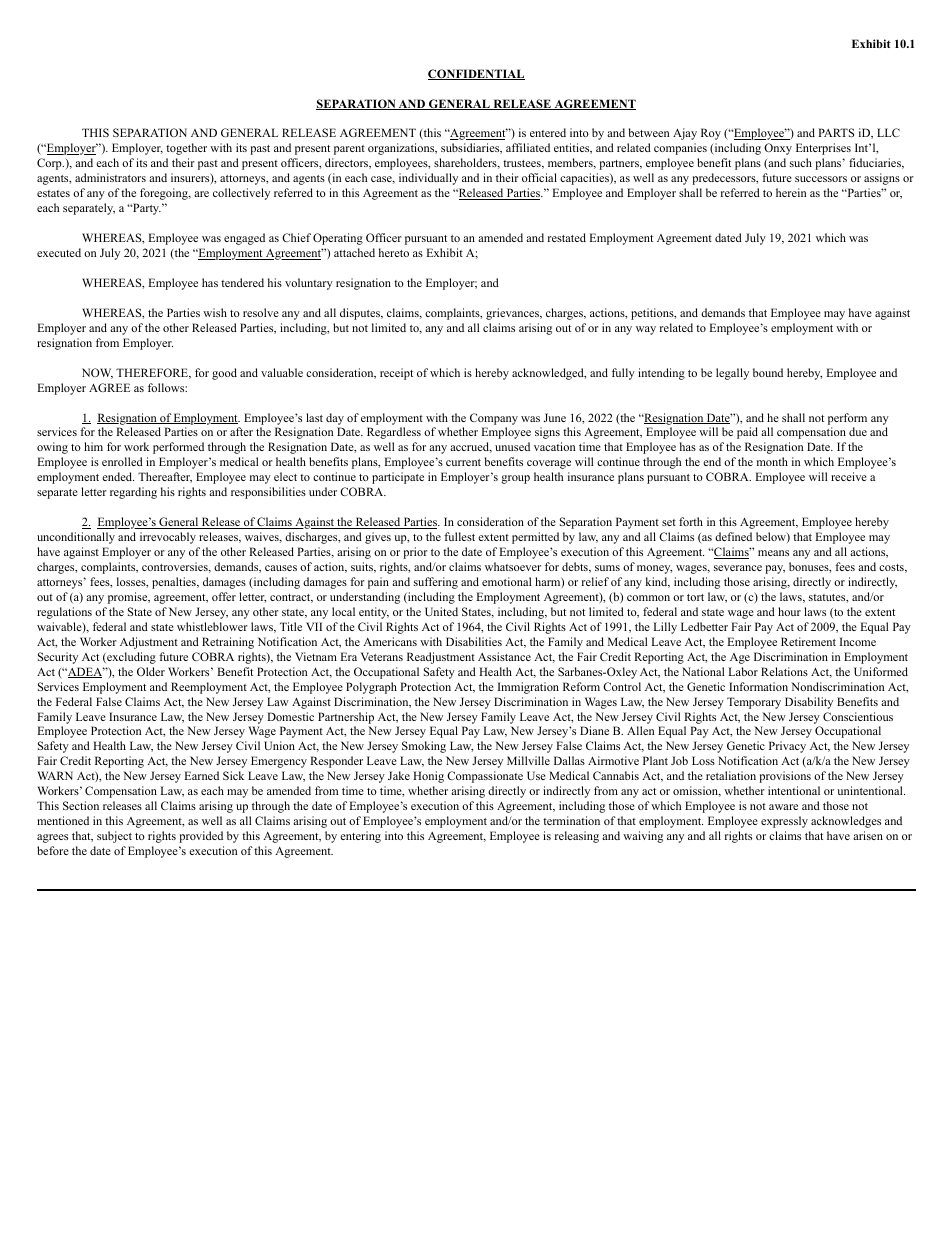 The width and height of the image is (952, 1233). Describe the element at coordinates (114, 837) in the image. I see `subject` at that location.
